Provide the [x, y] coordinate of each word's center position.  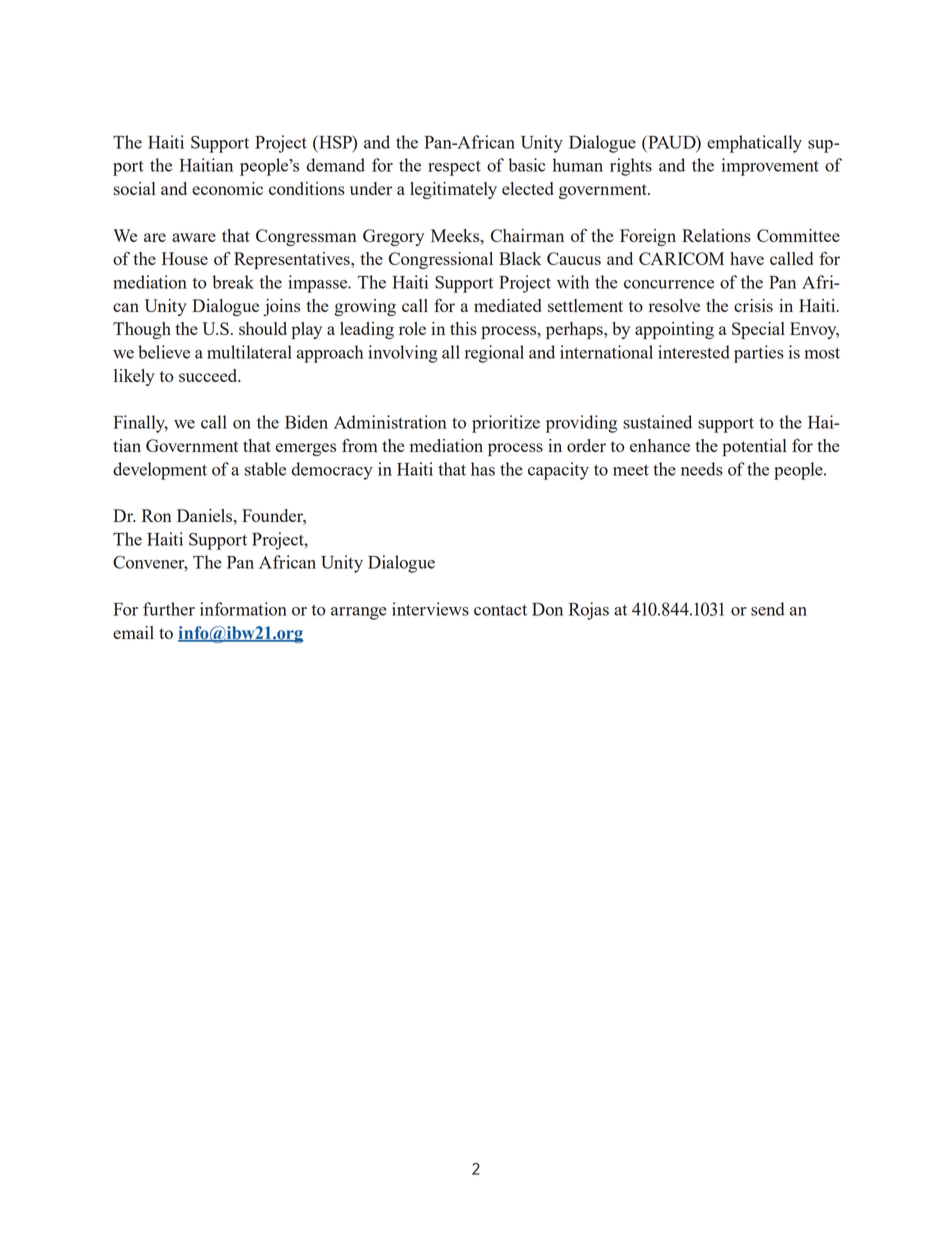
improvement [770, 167]
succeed [209, 375]
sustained [657, 422]
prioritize [506, 424]
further [169, 609]
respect [454, 168]
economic [227, 188]
